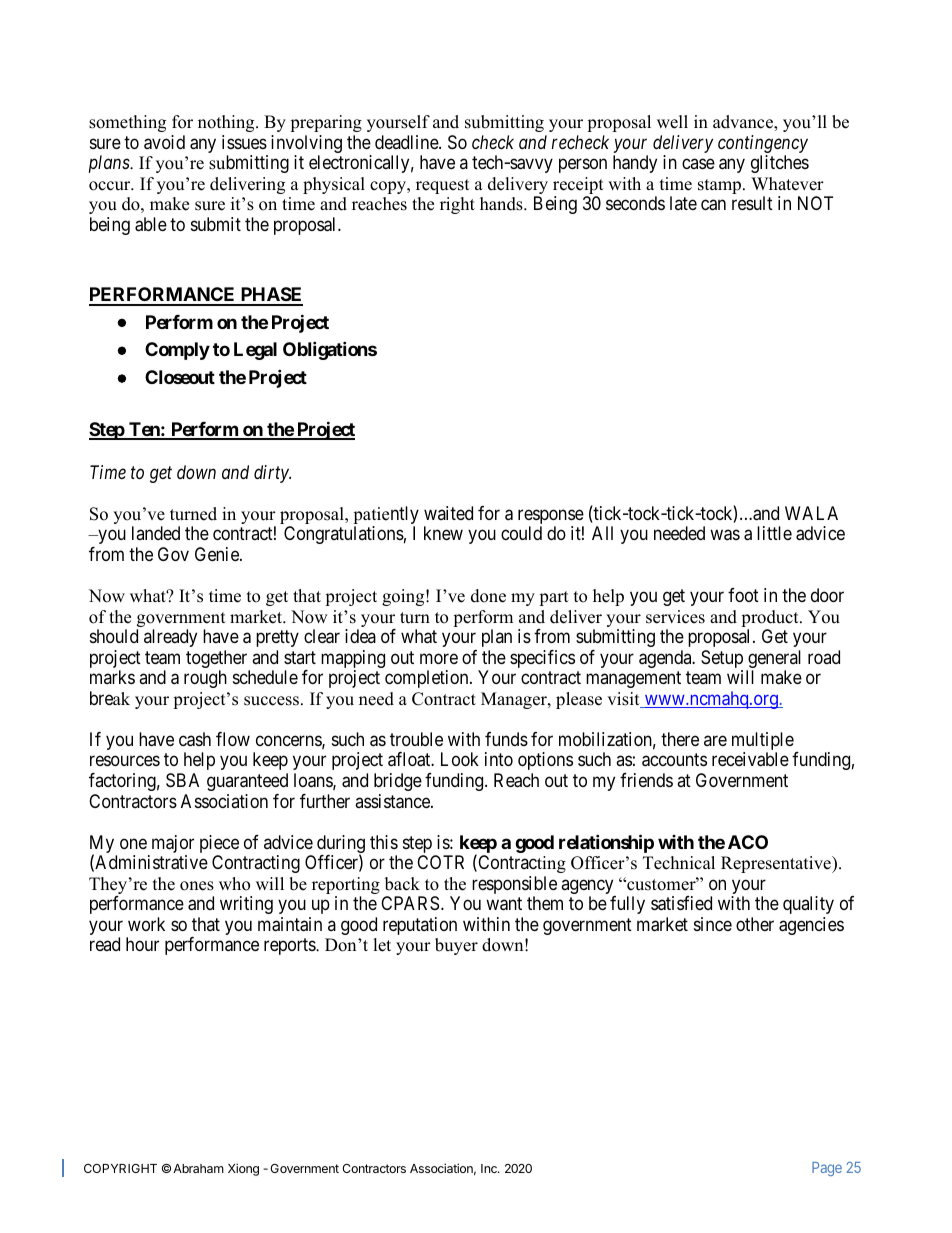 This screenshot has height=1233, width=952. I want to click on together, so click(218, 660).
